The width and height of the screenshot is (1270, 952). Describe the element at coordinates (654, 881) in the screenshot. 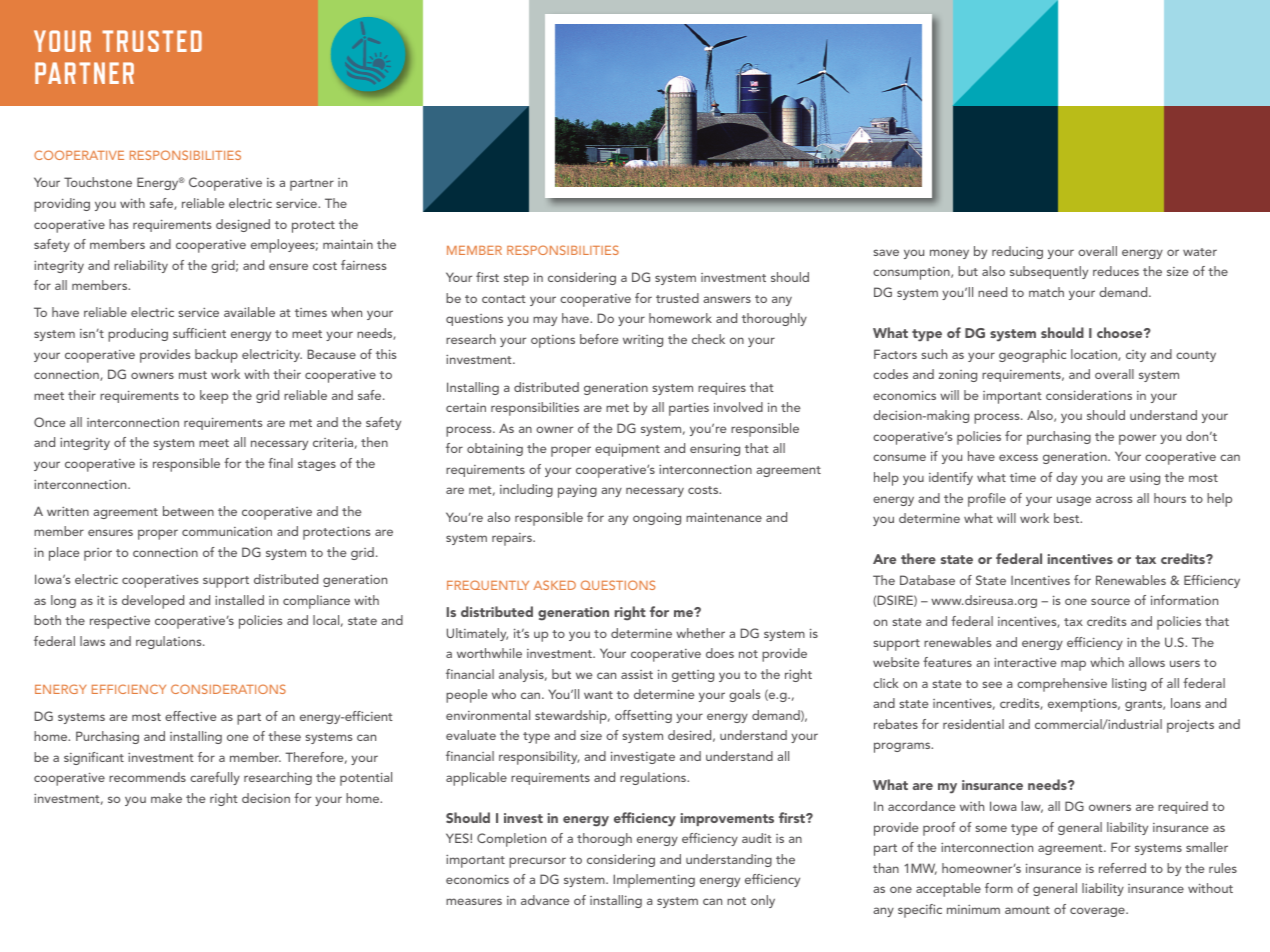

I see `Implementing` at that location.
